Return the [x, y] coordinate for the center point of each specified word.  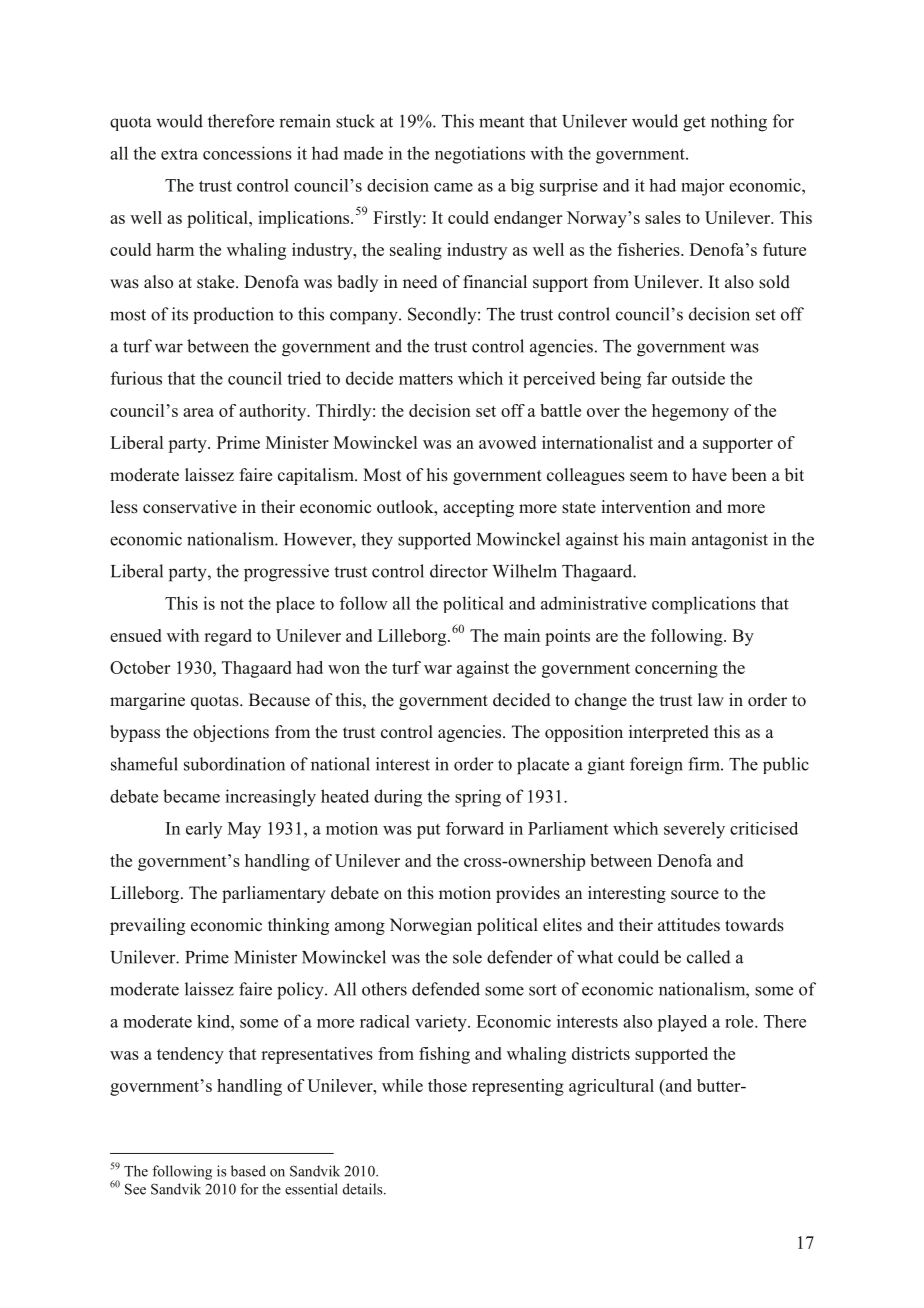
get [694, 124]
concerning [676, 669]
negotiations [480, 155]
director [459, 571]
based [248, 1171]
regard [228, 637]
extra [179, 154]
